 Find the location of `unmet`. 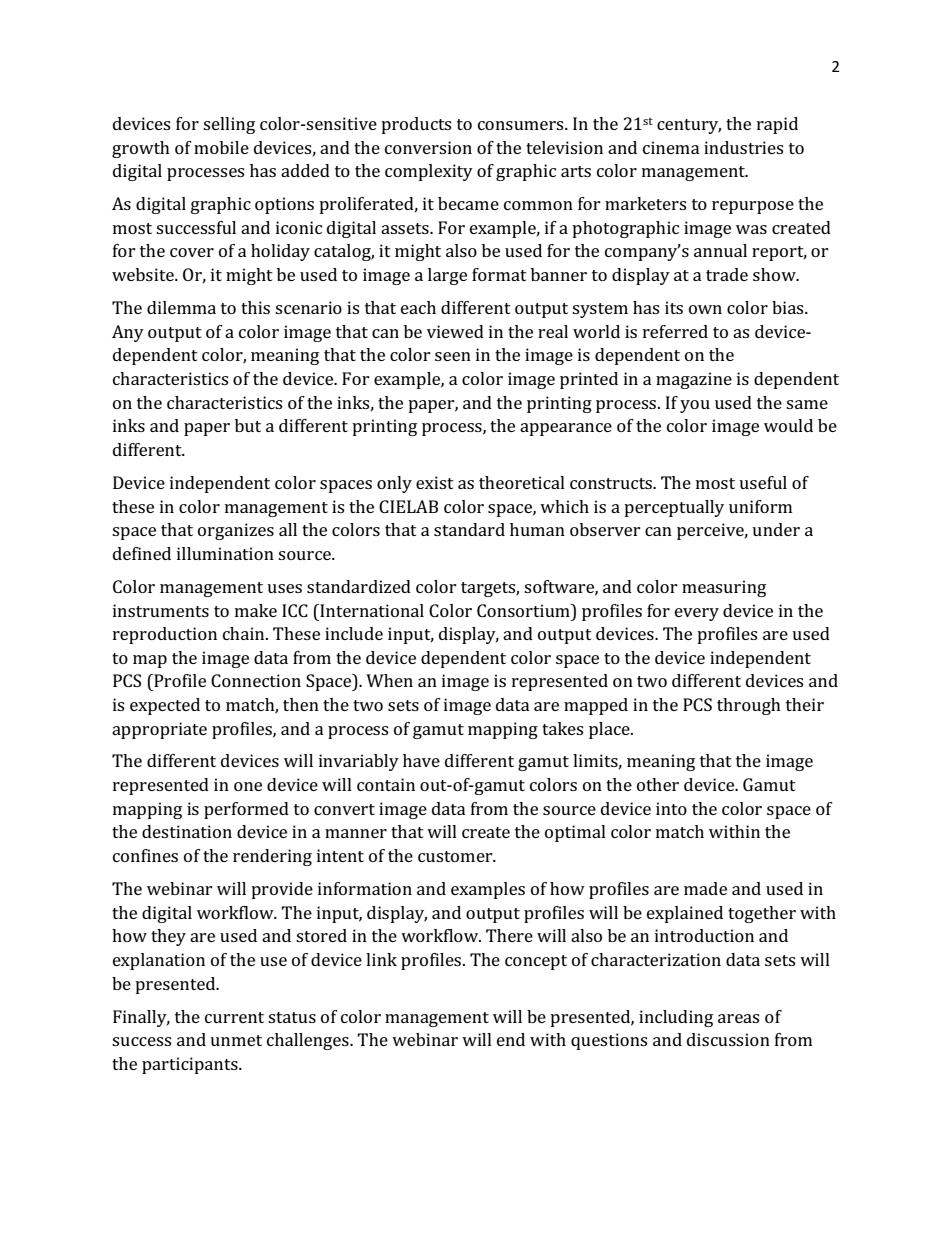

unmet is located at coordinates (236, 1040).
